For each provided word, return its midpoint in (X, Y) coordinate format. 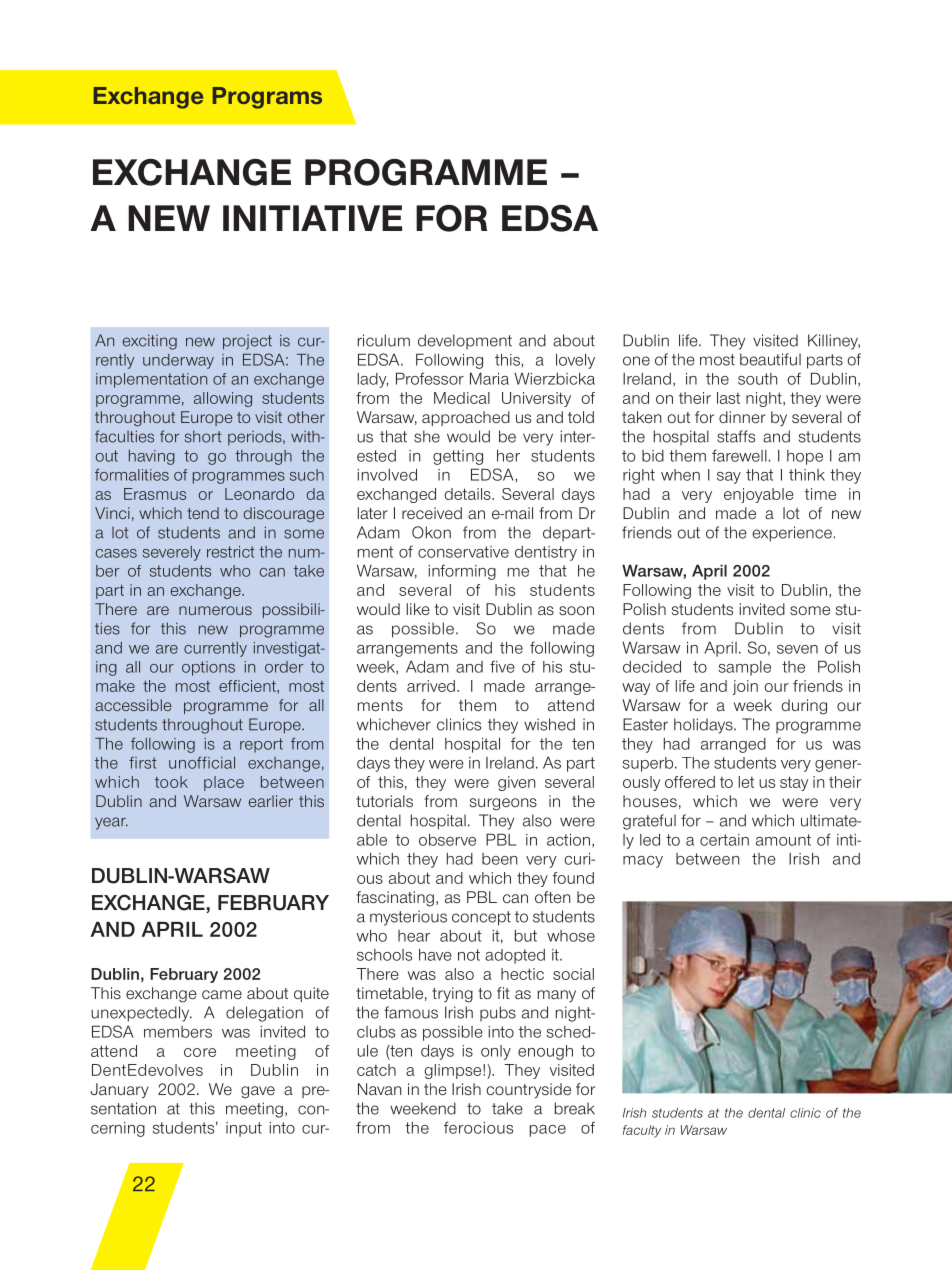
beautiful (770, 359)
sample (745, 668)
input (244, 1129)
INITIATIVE (312, 218)
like (418, 609)
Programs (267, 98)
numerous (215, 610)
